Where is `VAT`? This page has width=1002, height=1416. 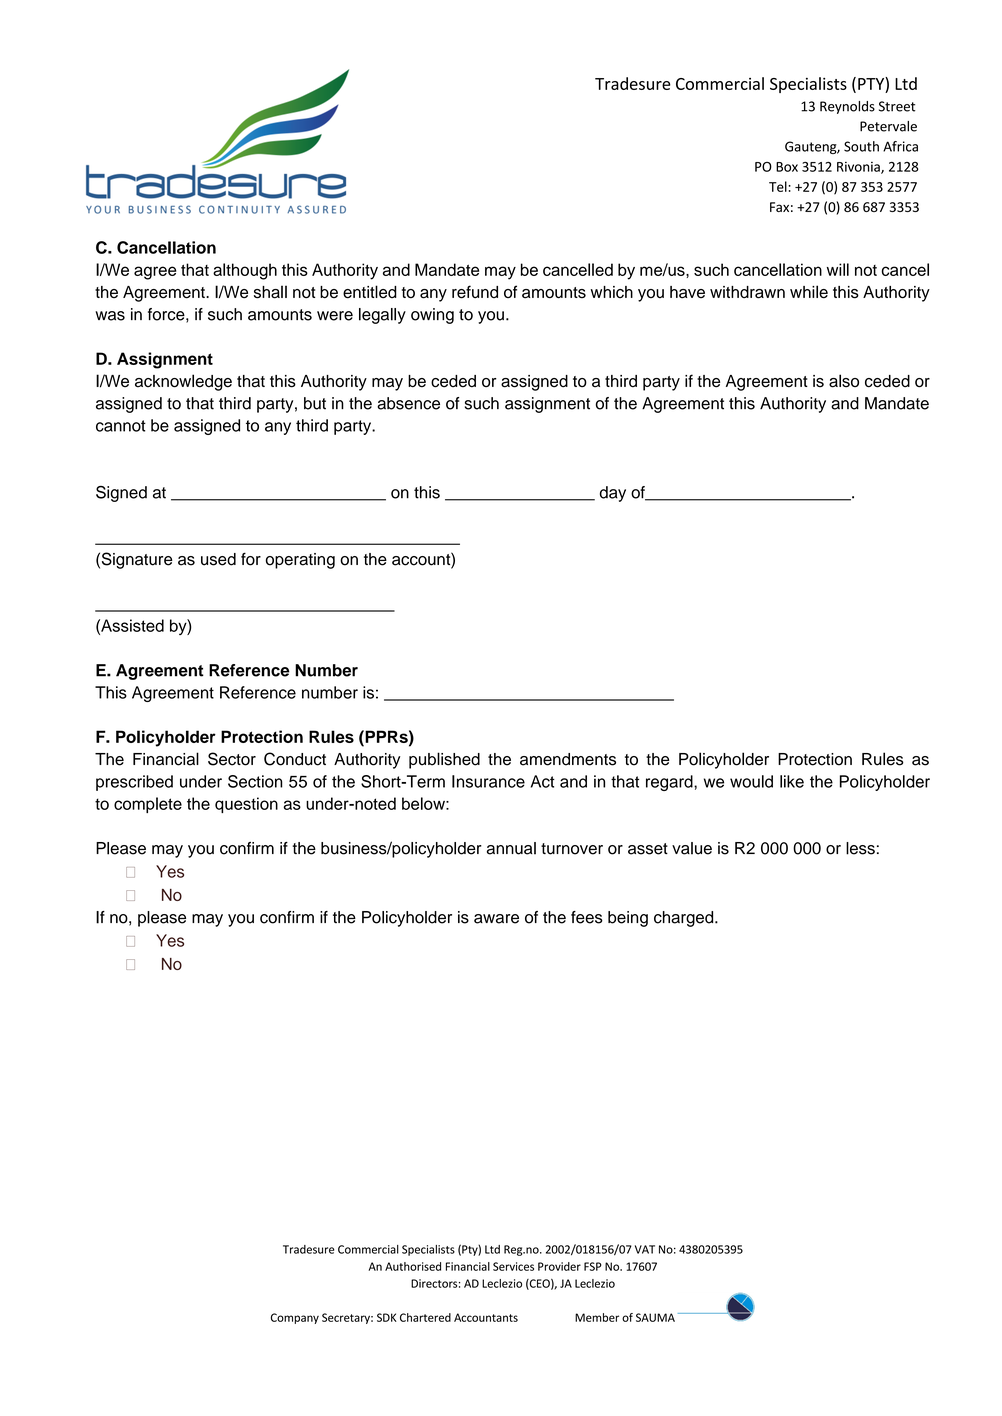
VAT is located at coordinates (645, 1249).
